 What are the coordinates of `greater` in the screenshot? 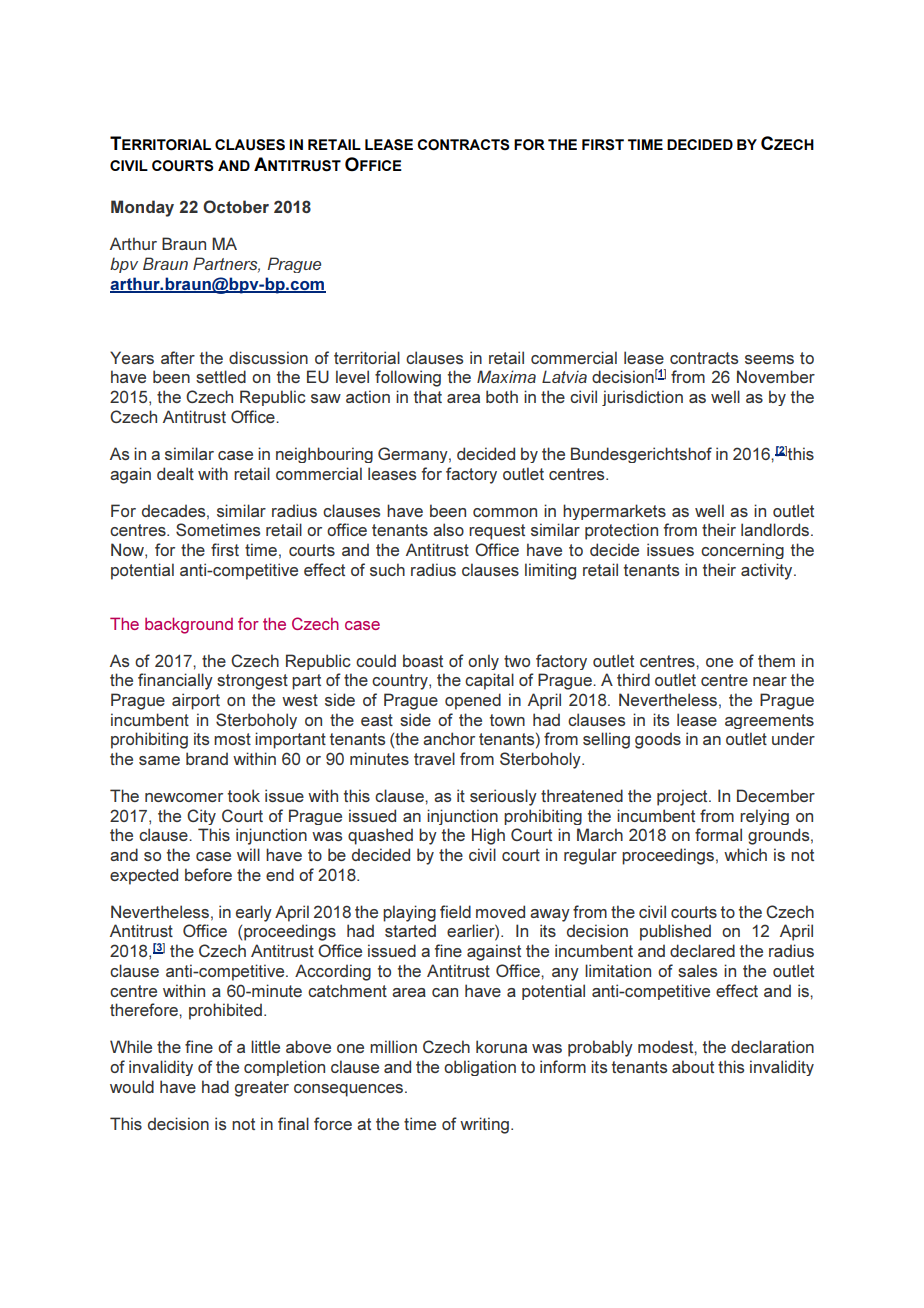 It's located at (262, 1089).
